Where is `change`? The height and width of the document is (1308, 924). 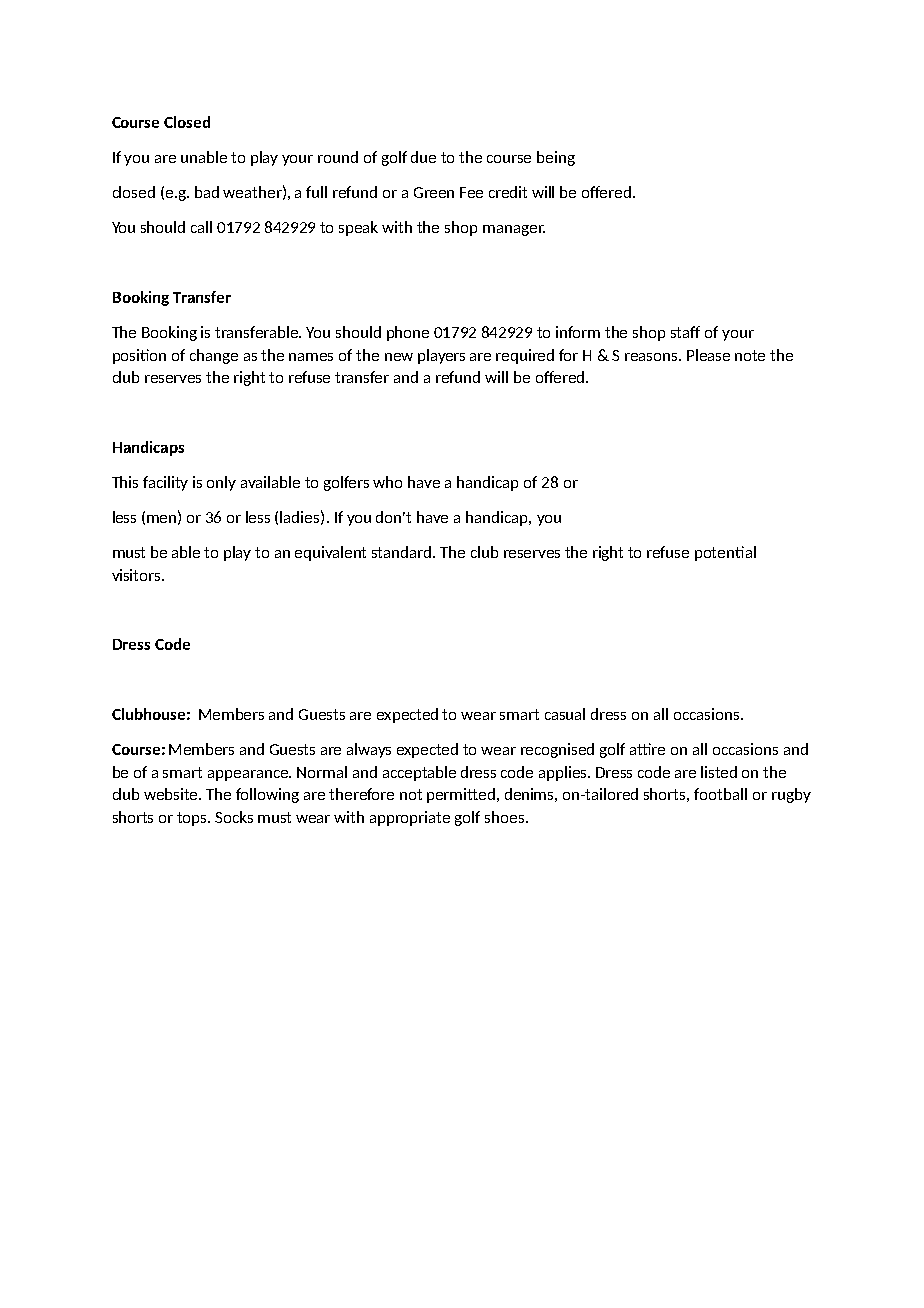 change is located at coordinates (214, 356).
